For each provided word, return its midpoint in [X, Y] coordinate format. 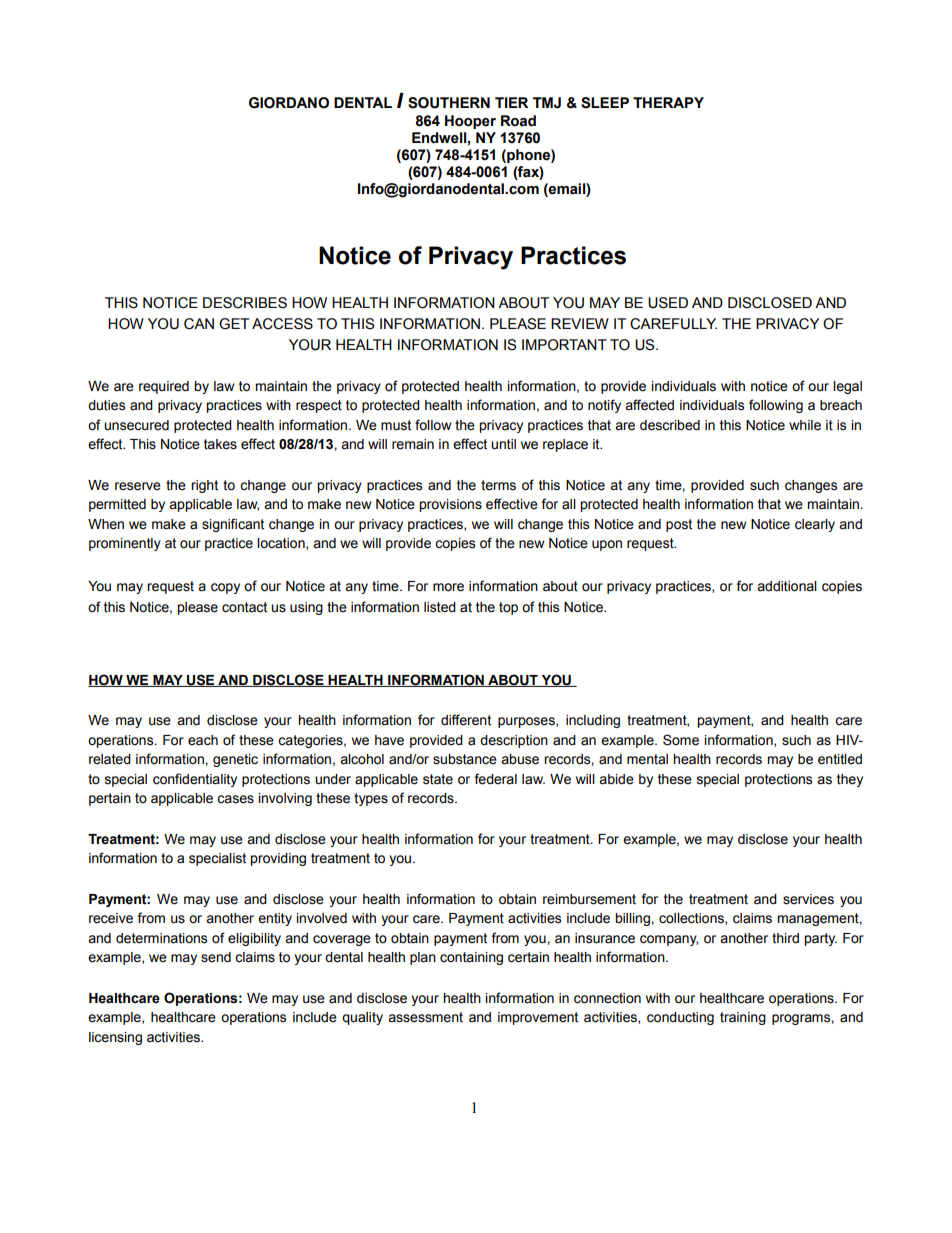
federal [495, 779]
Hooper [470, 122]
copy [225, 588]
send [216, 957]
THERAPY [668, 102]
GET [234, 324]
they [850, 780]
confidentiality [195, 780]
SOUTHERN [449, 103]
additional [787, 586]
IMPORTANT [564, 345]
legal [847, 387]
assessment [425, 1017]
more [448, 587]
